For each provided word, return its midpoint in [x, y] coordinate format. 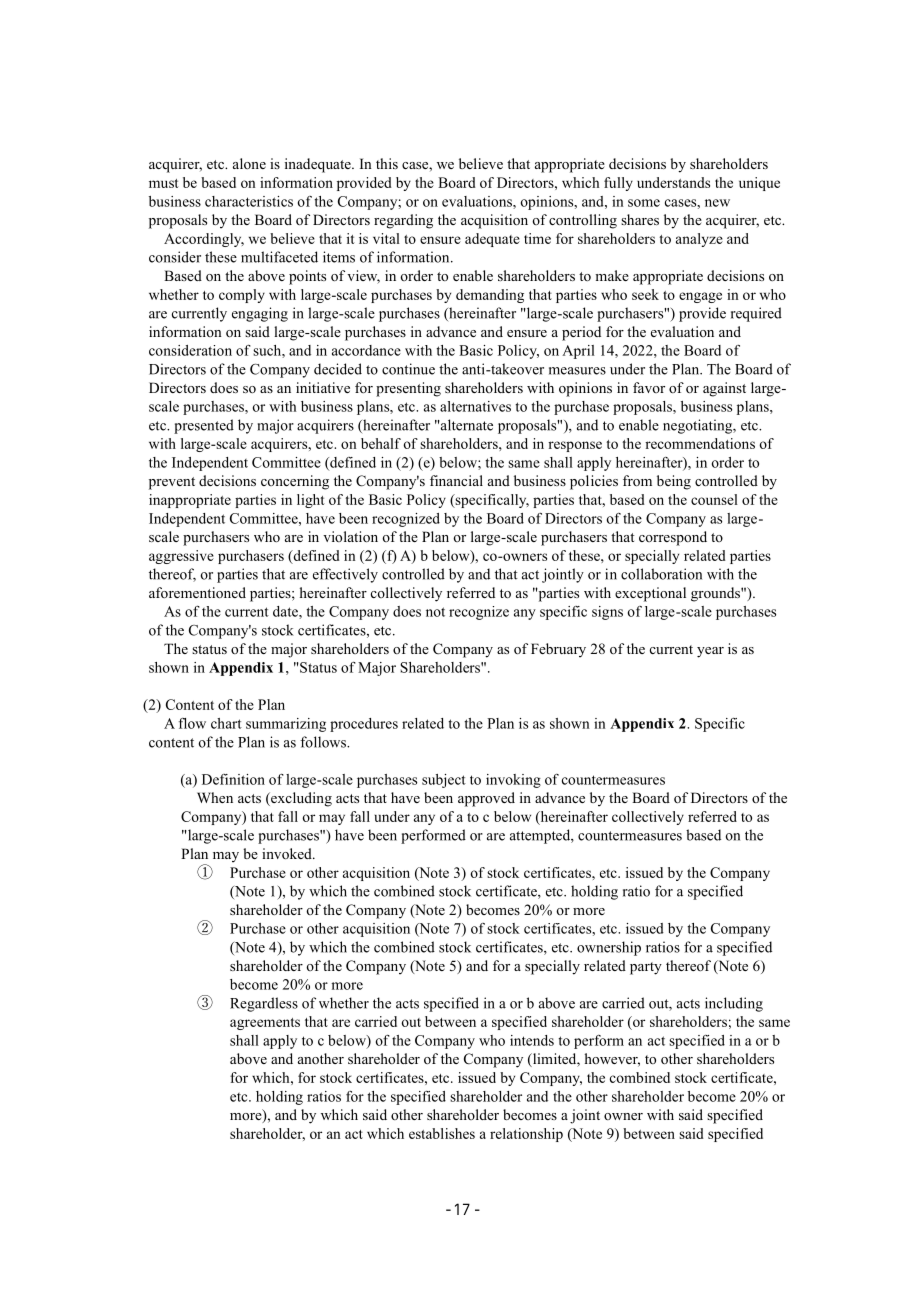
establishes [442, 1133]
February [558, 650]
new [717, 203]
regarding [403, 221]
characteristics [249, 201]
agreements [265, 1024]
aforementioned [197, 592]
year [710, 652]
